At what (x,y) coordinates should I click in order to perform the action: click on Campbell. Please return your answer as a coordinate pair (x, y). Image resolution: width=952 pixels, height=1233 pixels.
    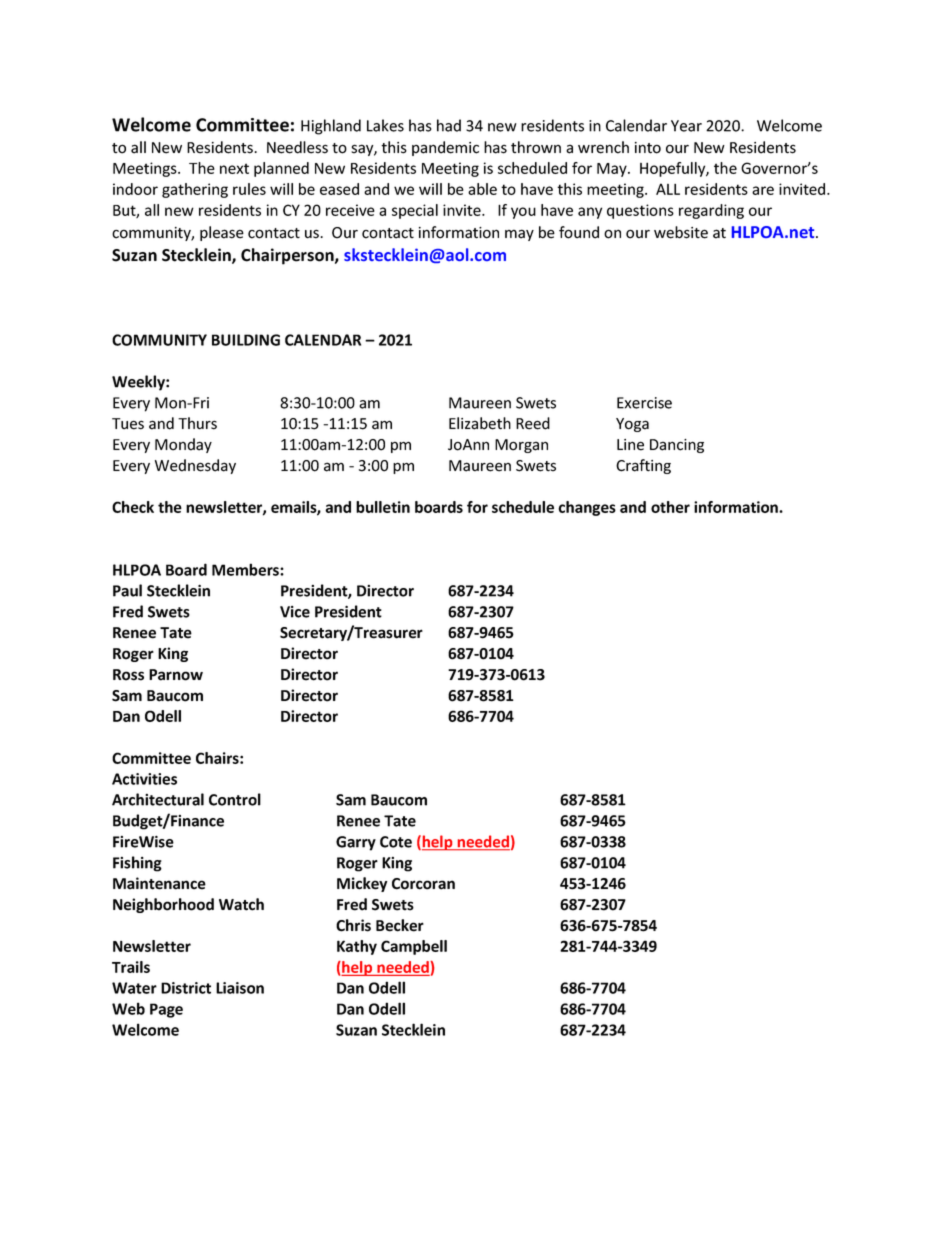
    Looking at the image, I should click on (414, 947).
